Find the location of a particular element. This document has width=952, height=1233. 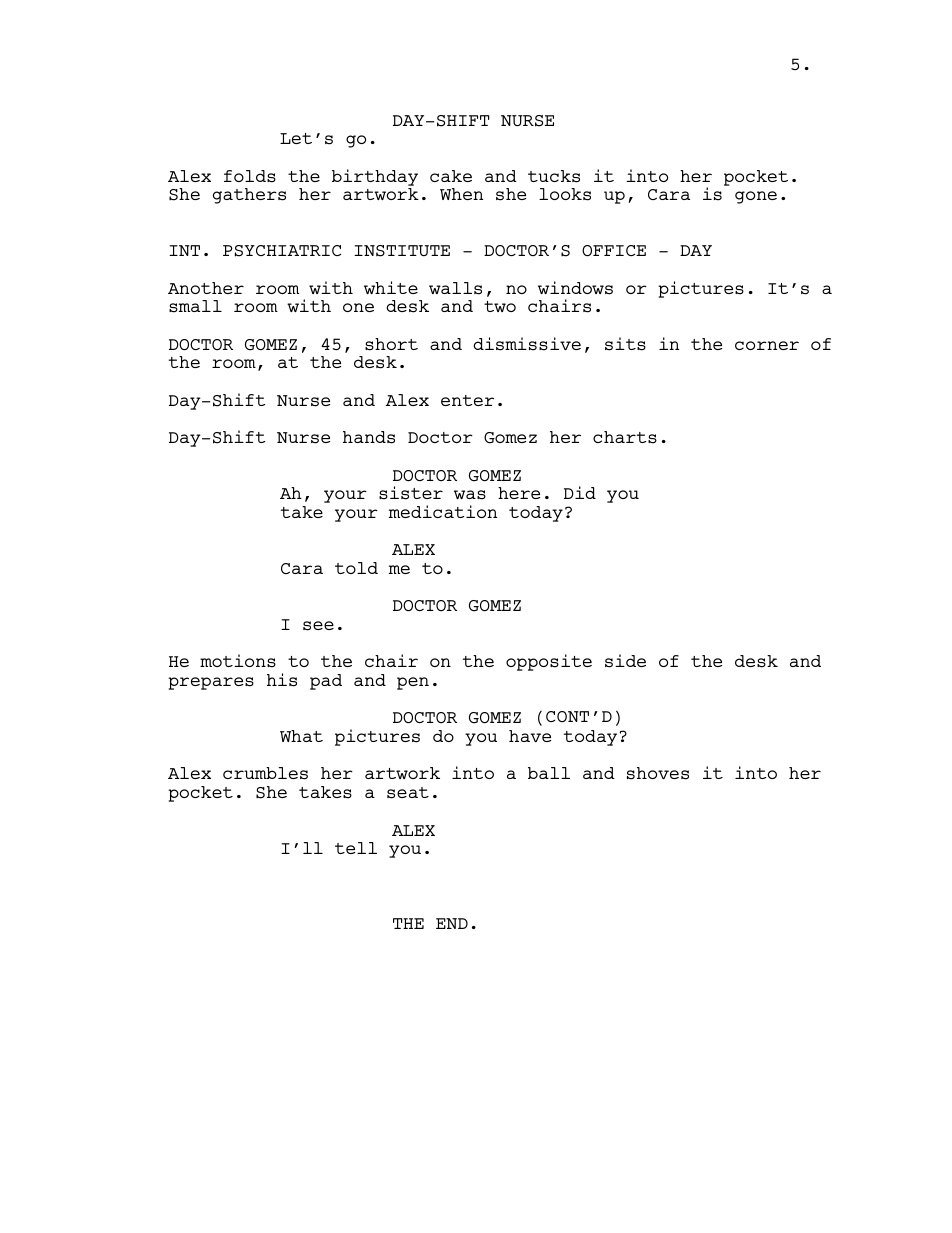

gone is located at coordinates (756, 197).
